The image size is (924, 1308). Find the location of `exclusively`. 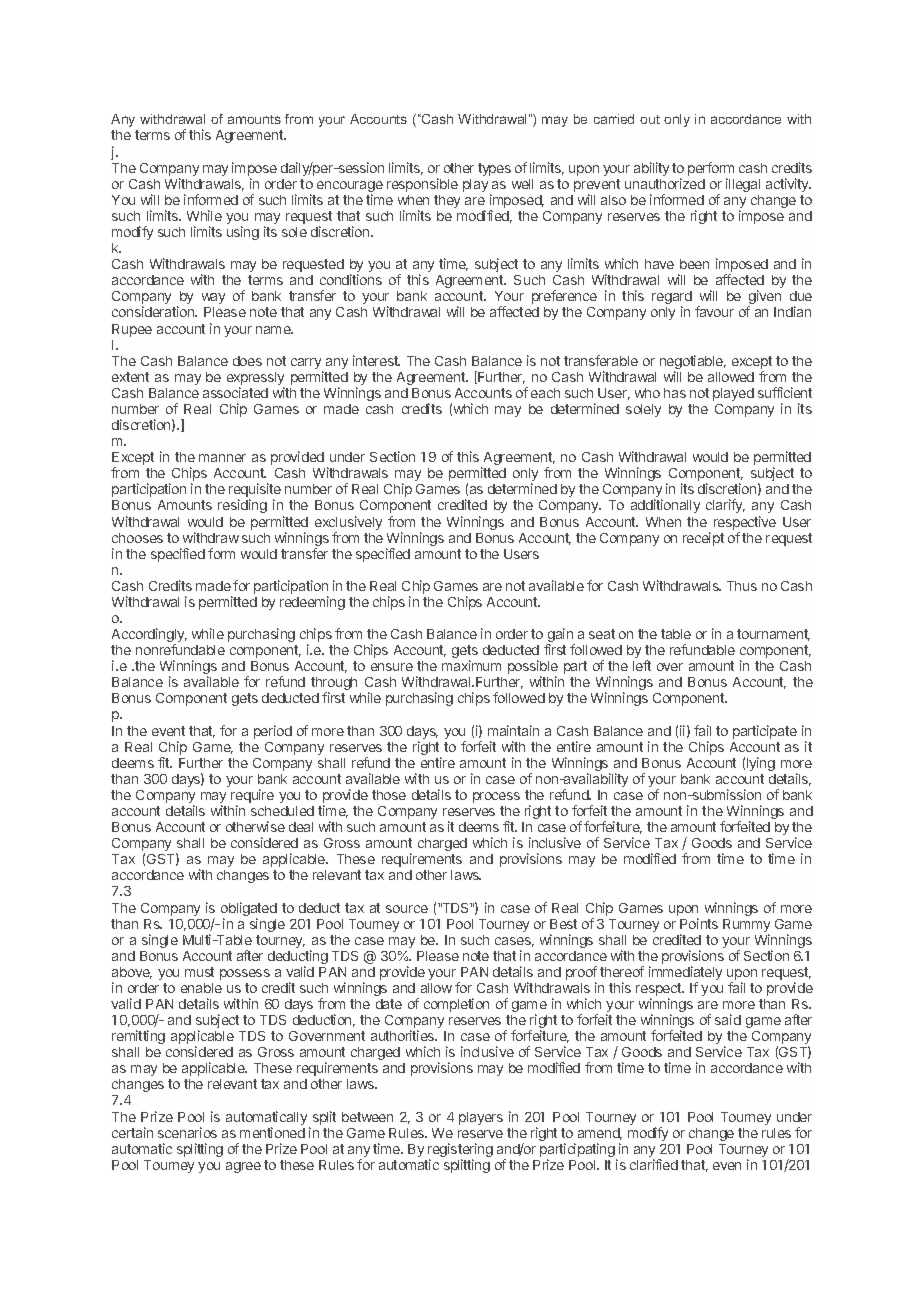

exclusively is located at coordinates (348, 523).
